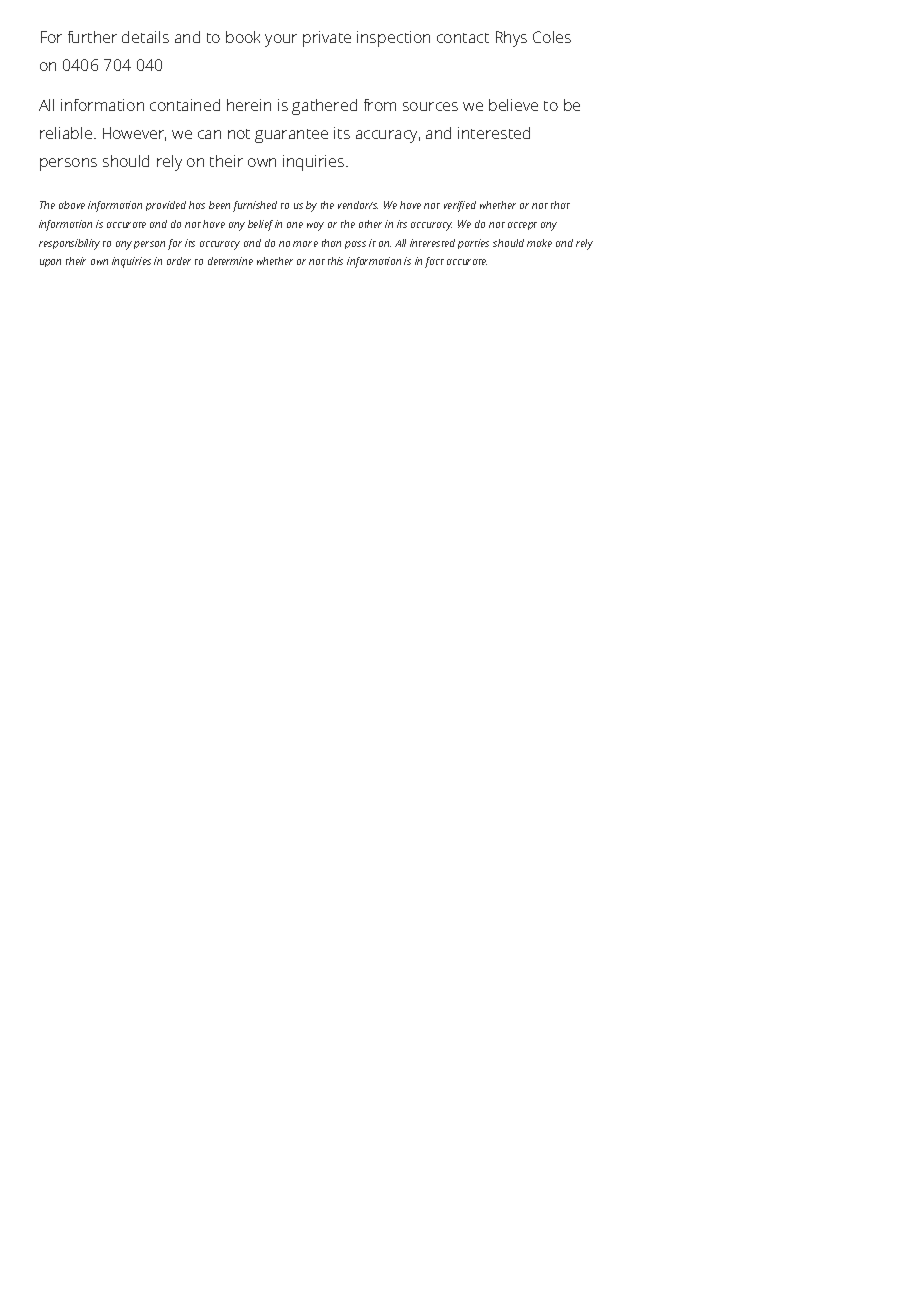 Image resolution: width=924 pixels, height=1303 pixels. Describe the element at coordinates (473, 244) in the page. I see `parties` at that location.
